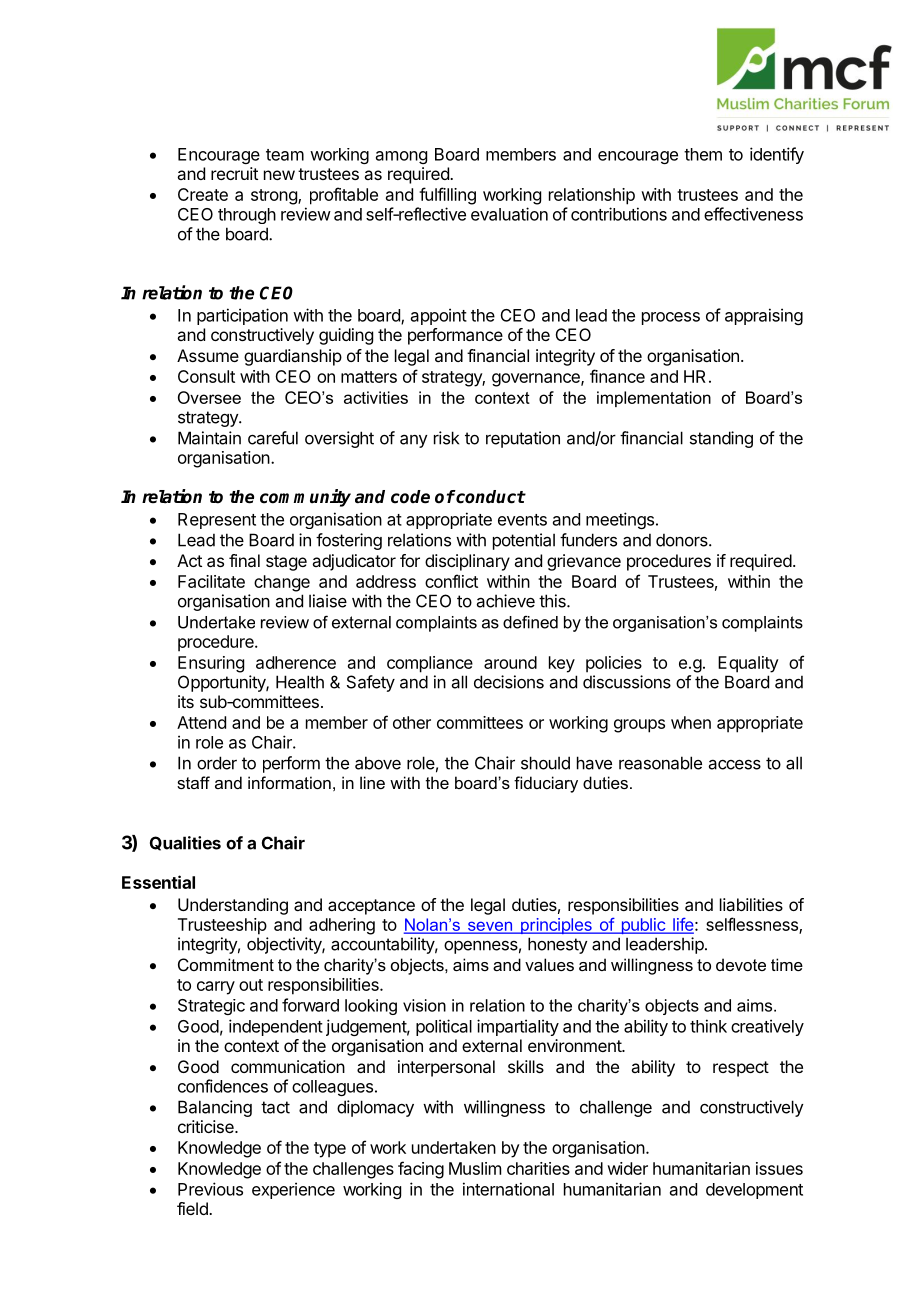 Image resolution: width=924 pixels, height=1308 pixels. I want to click on recruit, so click(234, 173).
